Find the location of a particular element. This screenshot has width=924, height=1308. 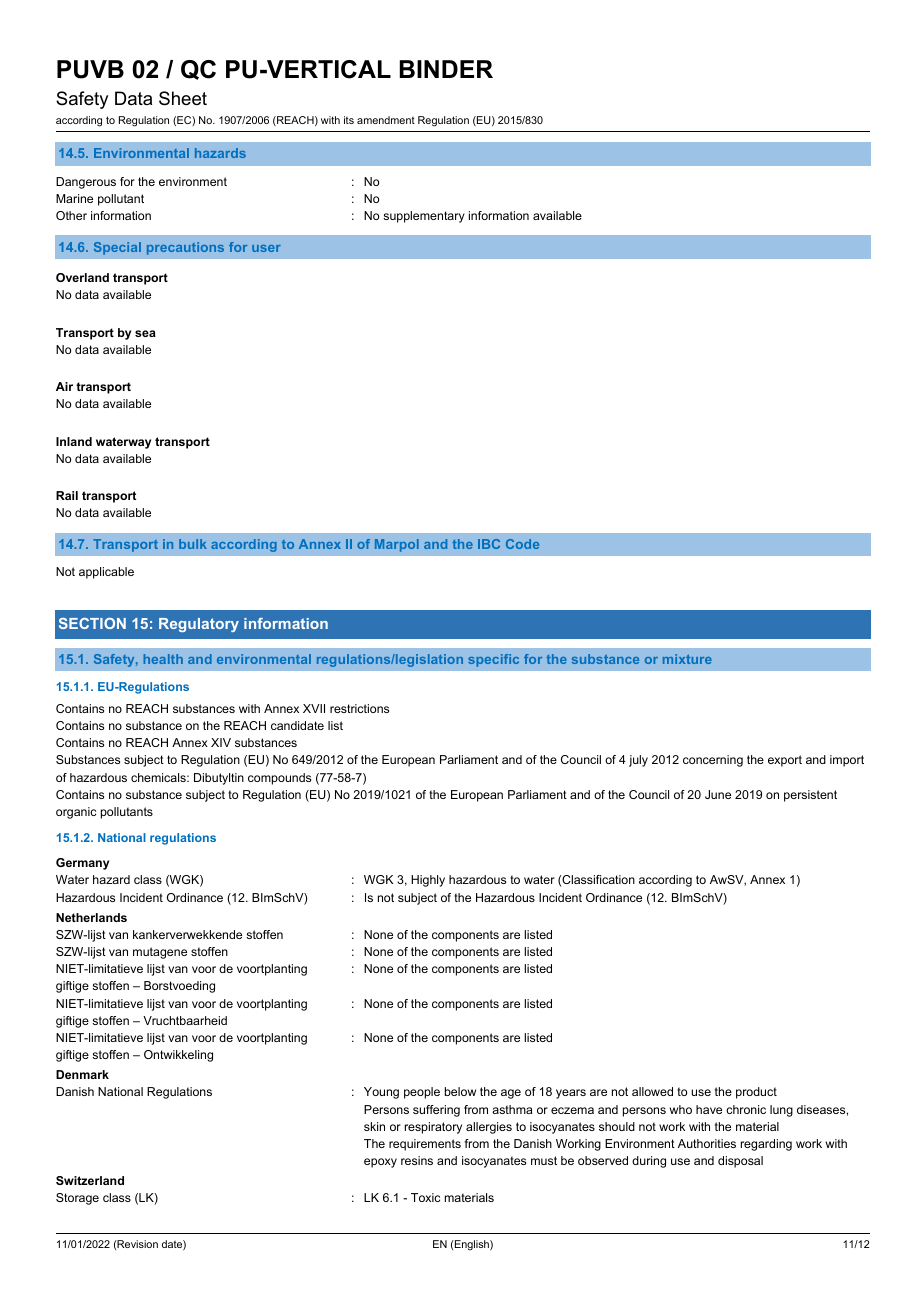

resins is located at coordinates (417, 1160).
